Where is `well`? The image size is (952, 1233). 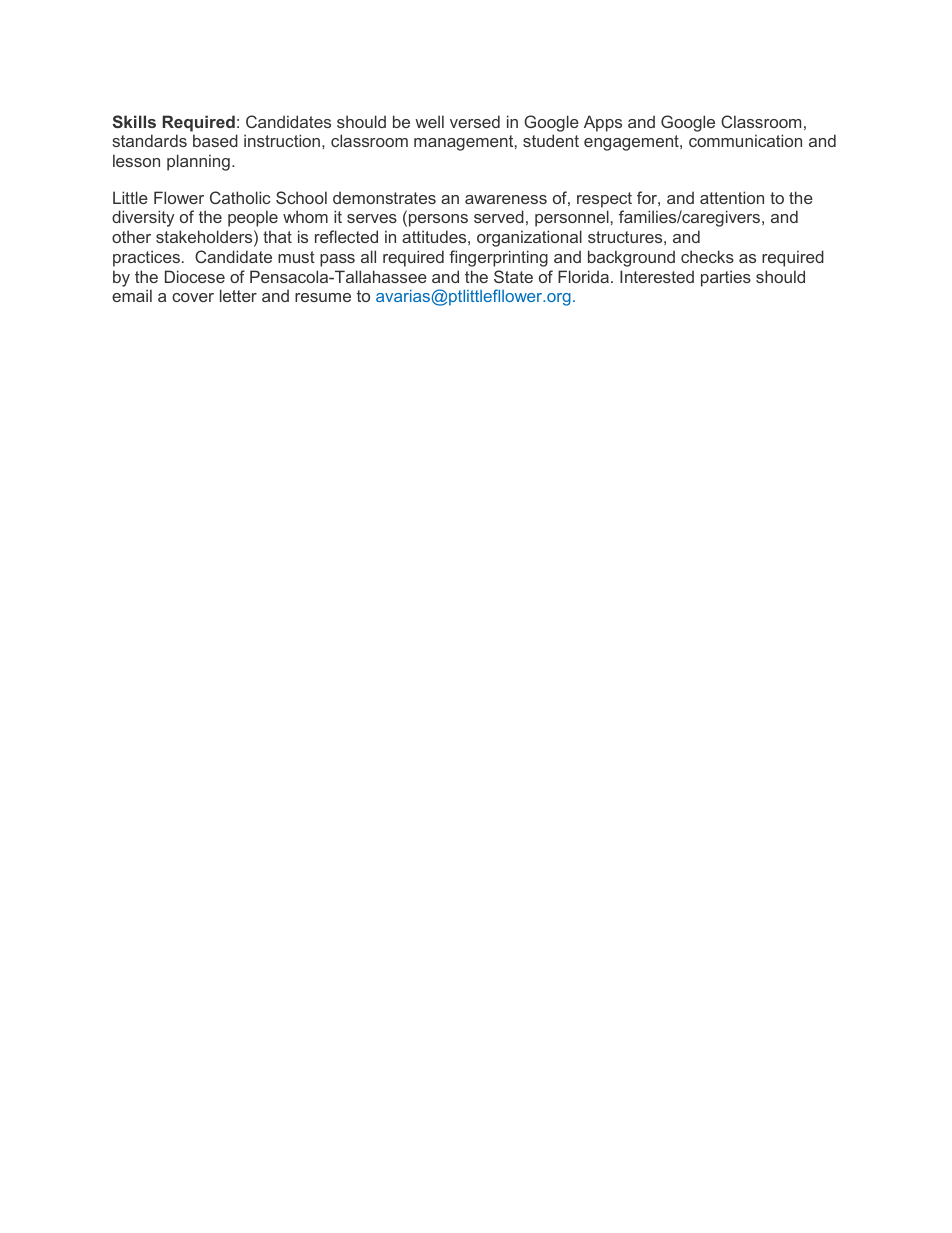
well is located at coordinates (429, 121).
